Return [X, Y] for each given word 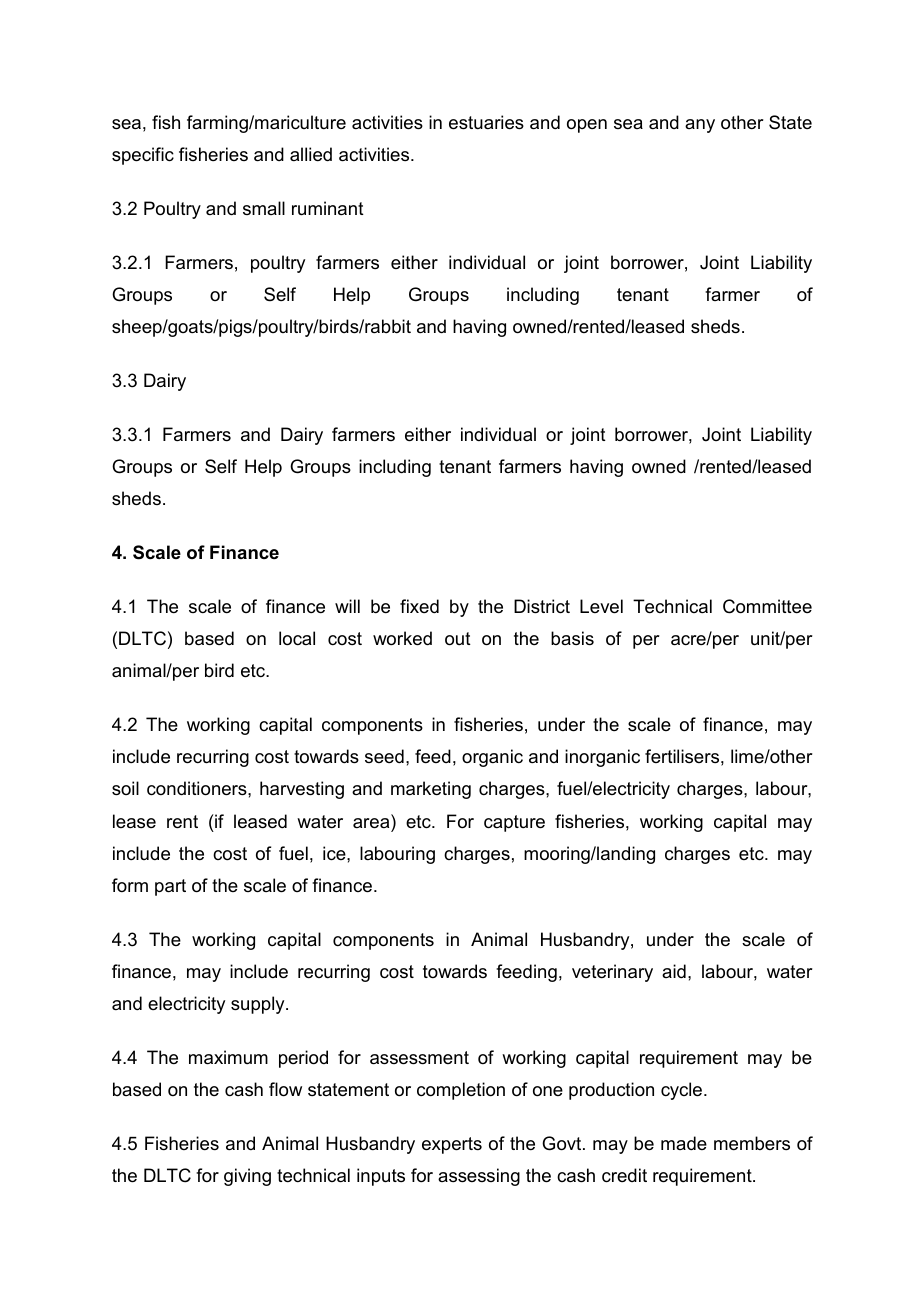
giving [247, 1177]
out [458, 639]
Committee [767, 606]
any [700, 126]
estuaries [486, 122]
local [297, 638]
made [684, 1143]
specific [143, 156]
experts [452, 1145]
